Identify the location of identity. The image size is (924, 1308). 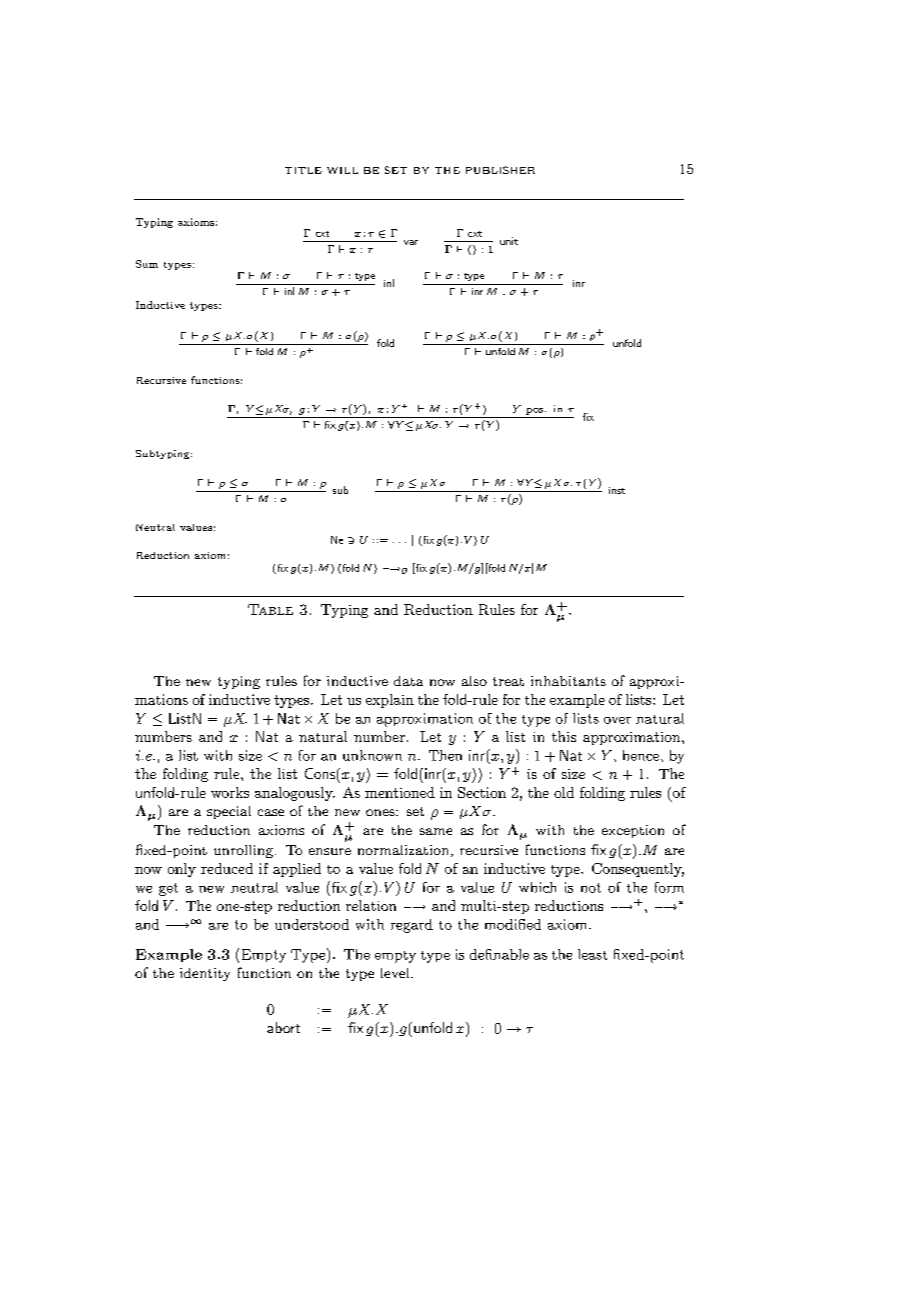
(205, 974).
